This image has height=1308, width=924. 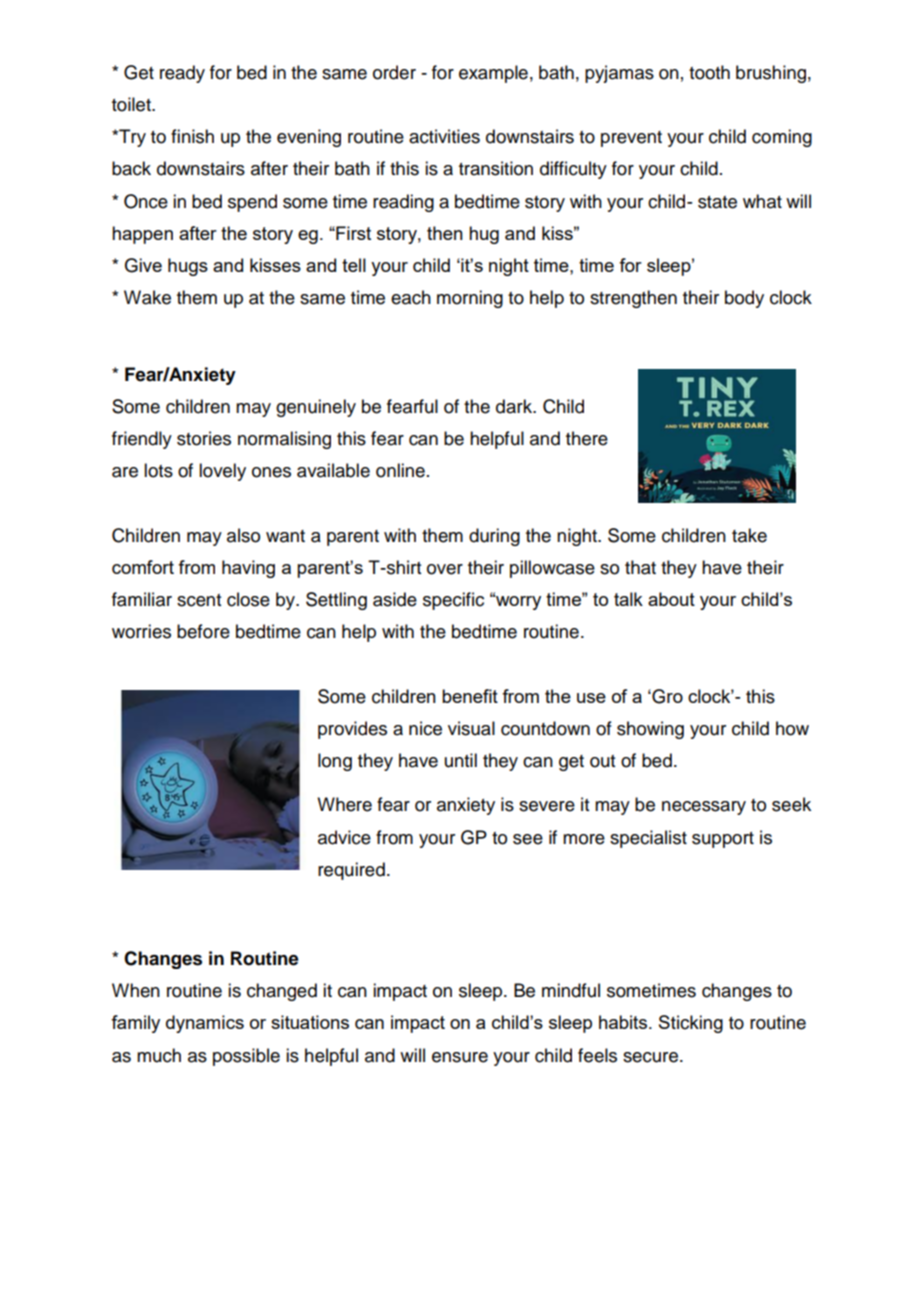 What do you see at coordinates (470, 696) in the image?
I see `benefit` at bounding box center [470, 696].
